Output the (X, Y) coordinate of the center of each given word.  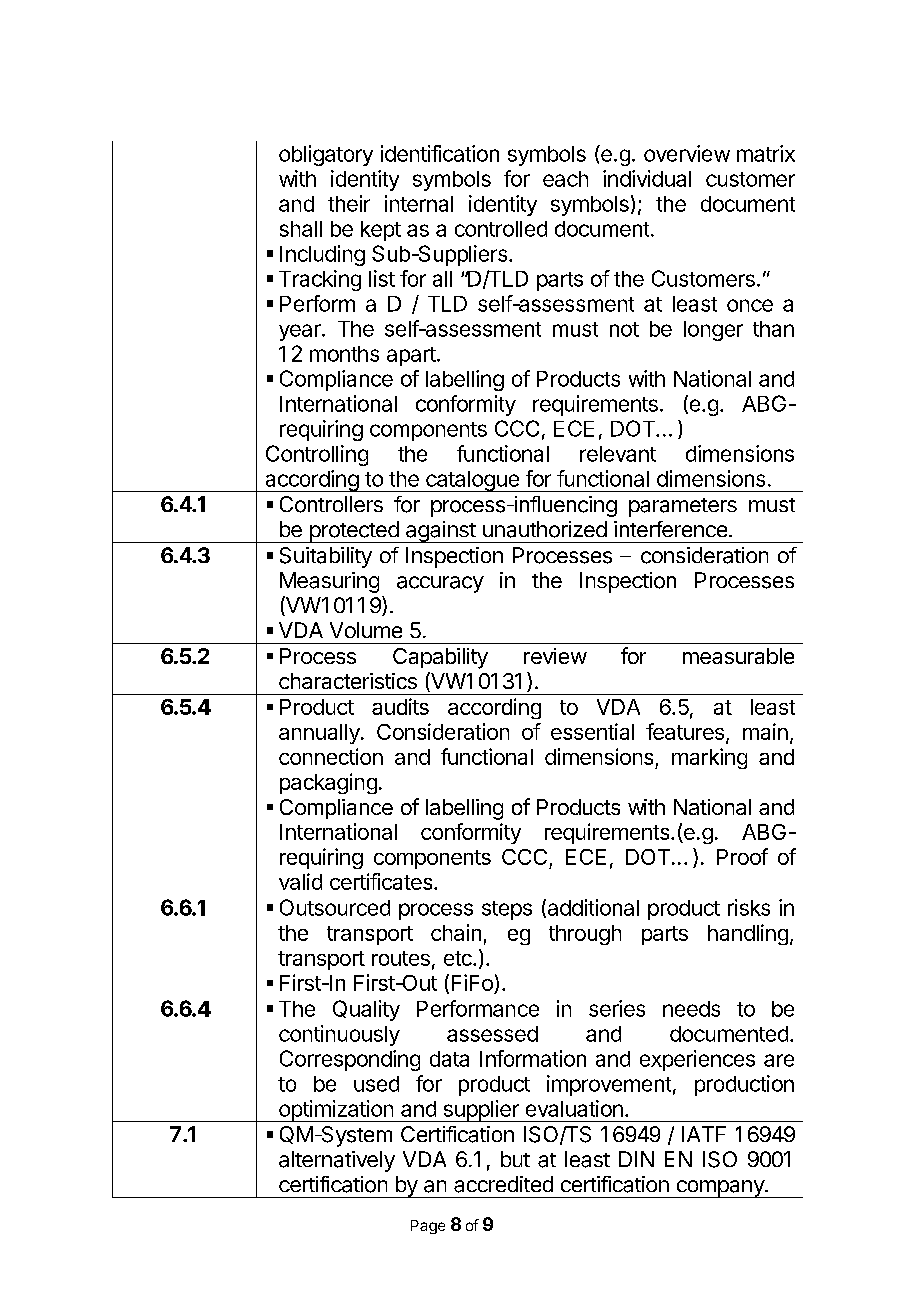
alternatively (337, 1161)
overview (687, 153)
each (565, 179)
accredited (503, 1184)
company (720, 1189)
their (349, 203)
